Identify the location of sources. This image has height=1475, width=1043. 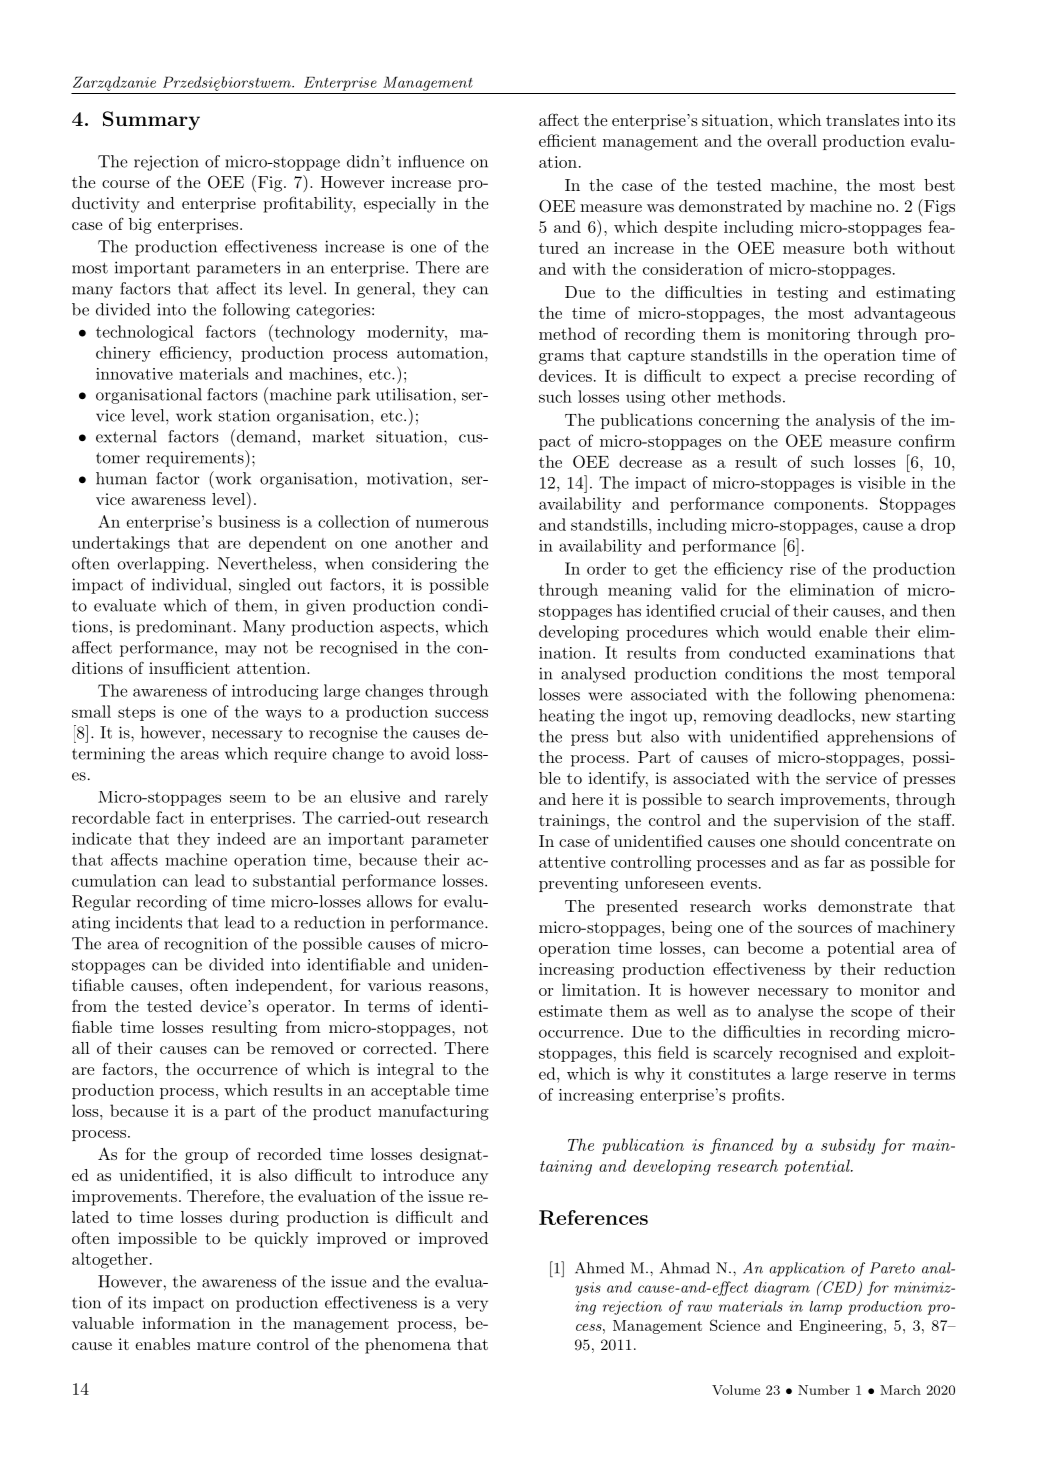
(825, 929).
